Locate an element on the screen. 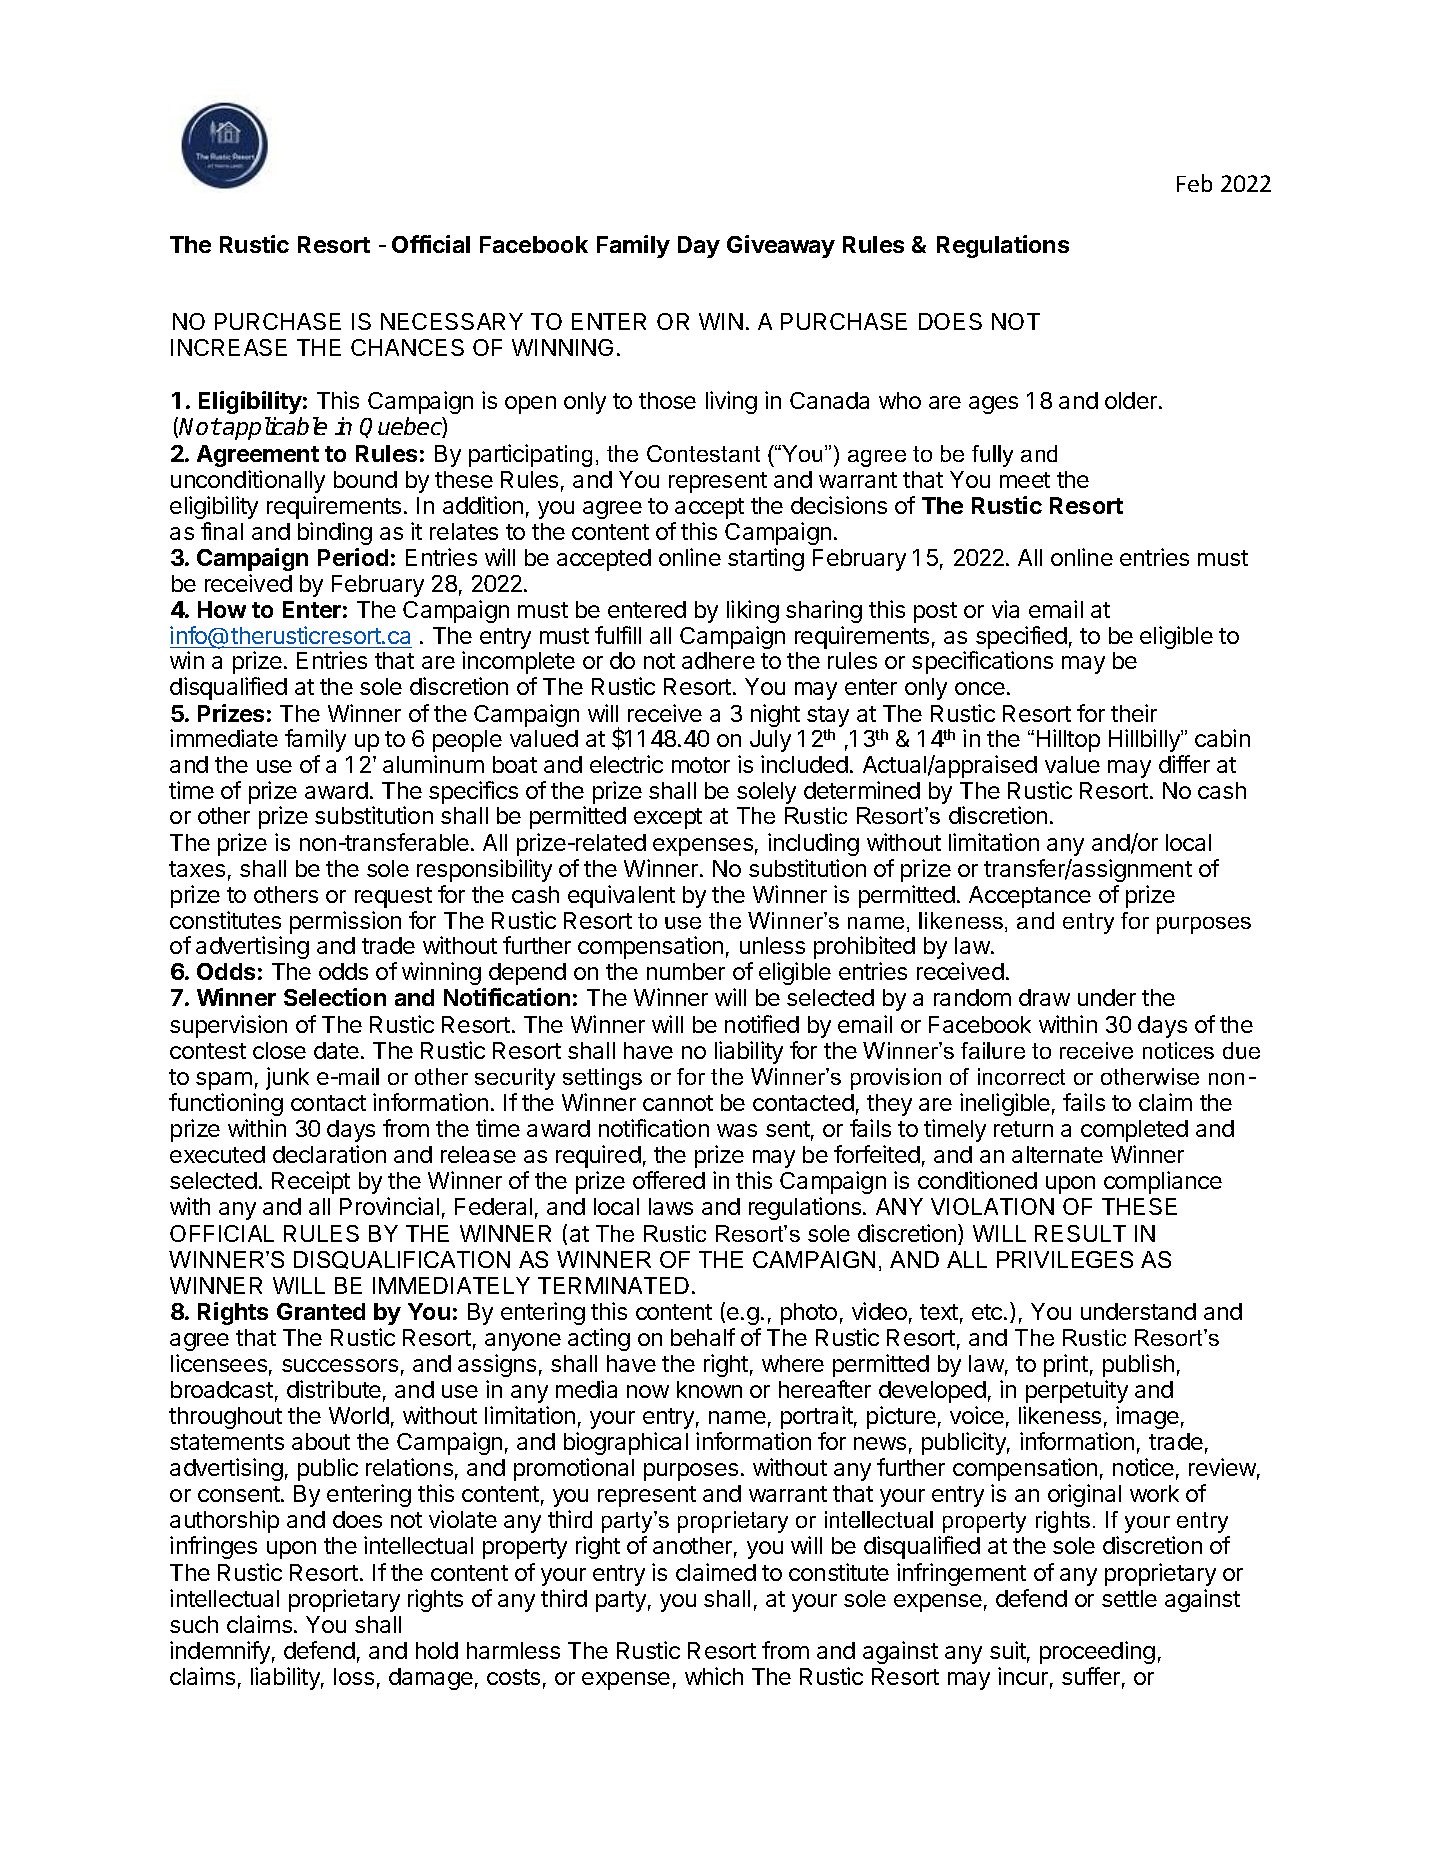 The height and width of the screenshot is (1867, 1442). Giveaway is located at coordinates (781, 246).
